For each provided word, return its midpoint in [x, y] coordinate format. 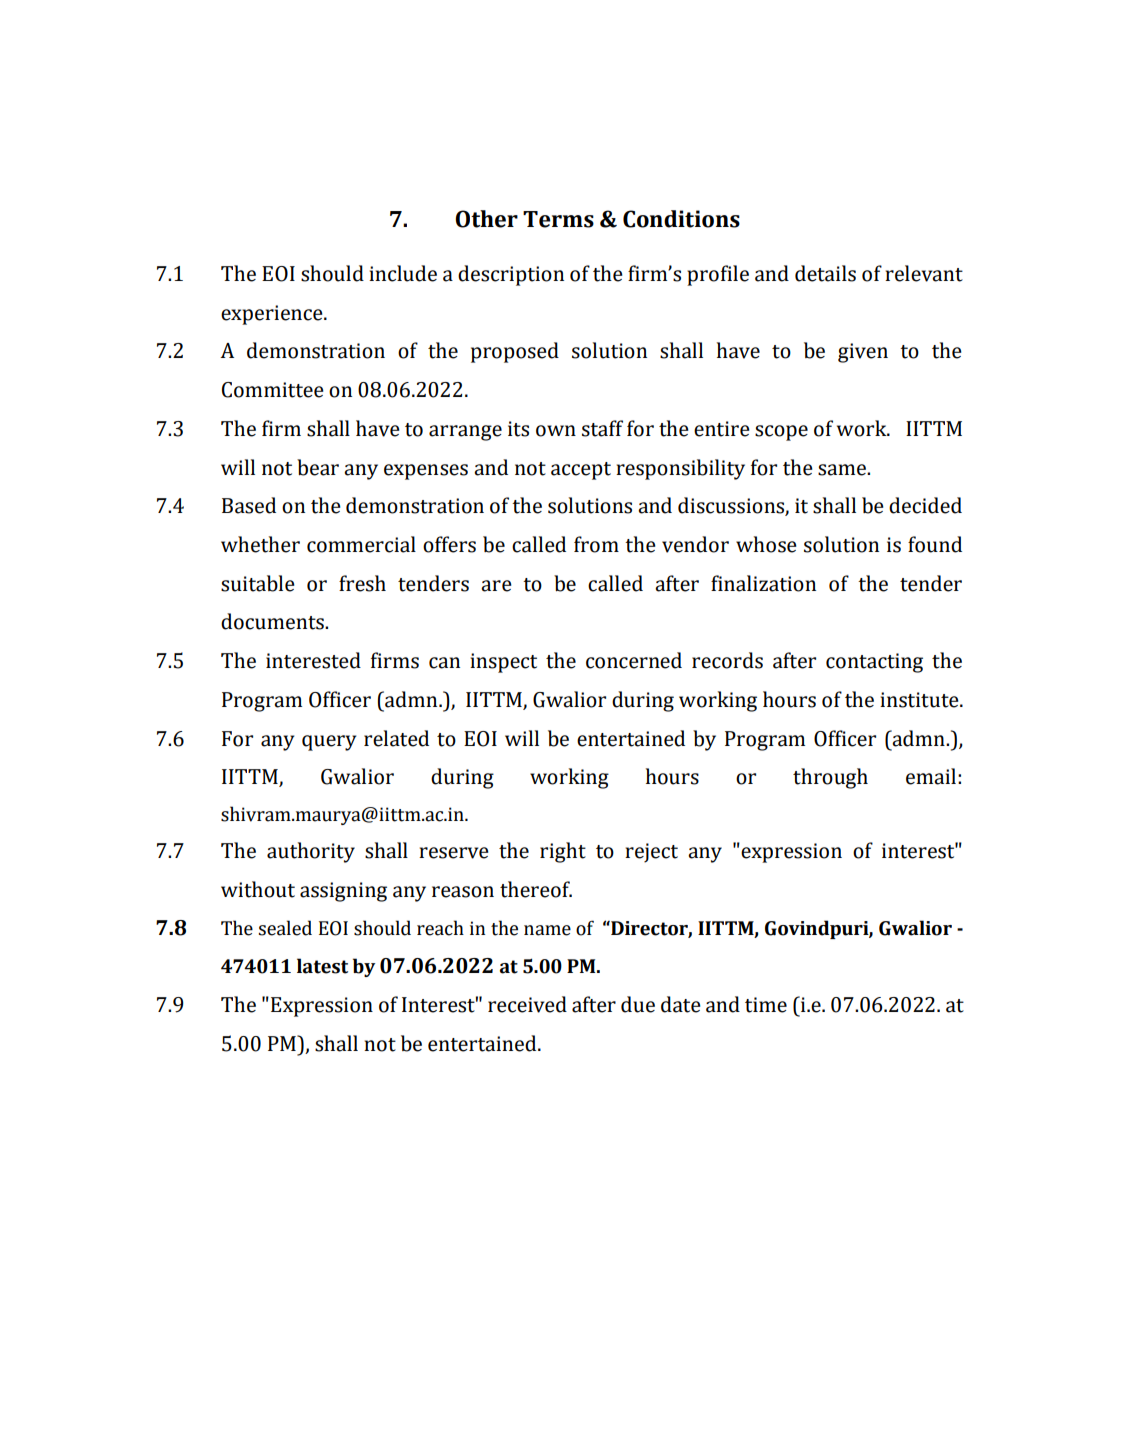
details [825, 273]
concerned [634, 660]
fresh [362, 583]
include [403, 273]
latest [322, 966]
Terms [558, 219]
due [638, 1004]
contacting [874, 663]
